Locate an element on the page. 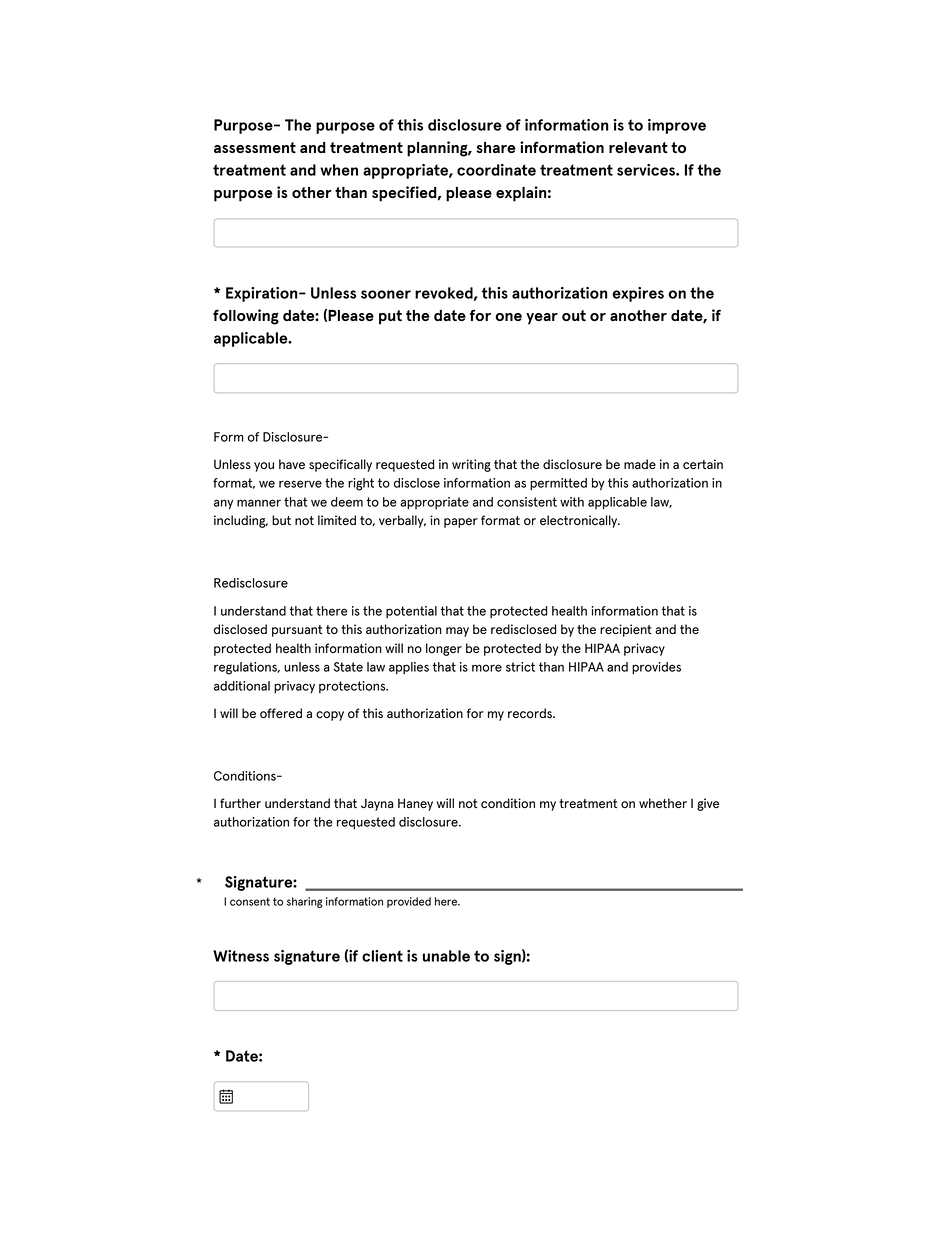  assessment is located at coordinates (255, 147).
